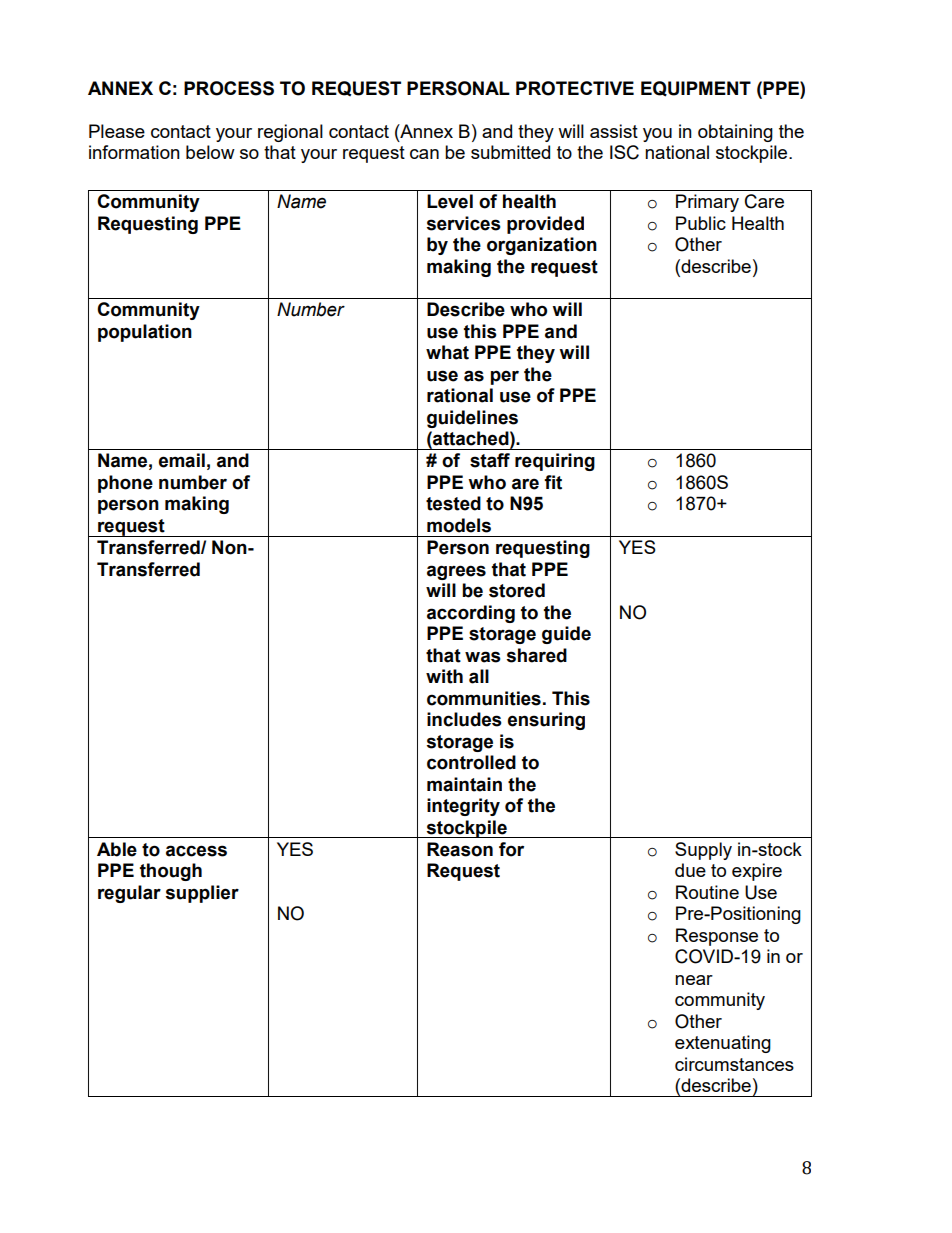 This document has height=1233, width=952. Describe the element at coordinates (546, 721) in the document. I see `ensuring` at that location.
